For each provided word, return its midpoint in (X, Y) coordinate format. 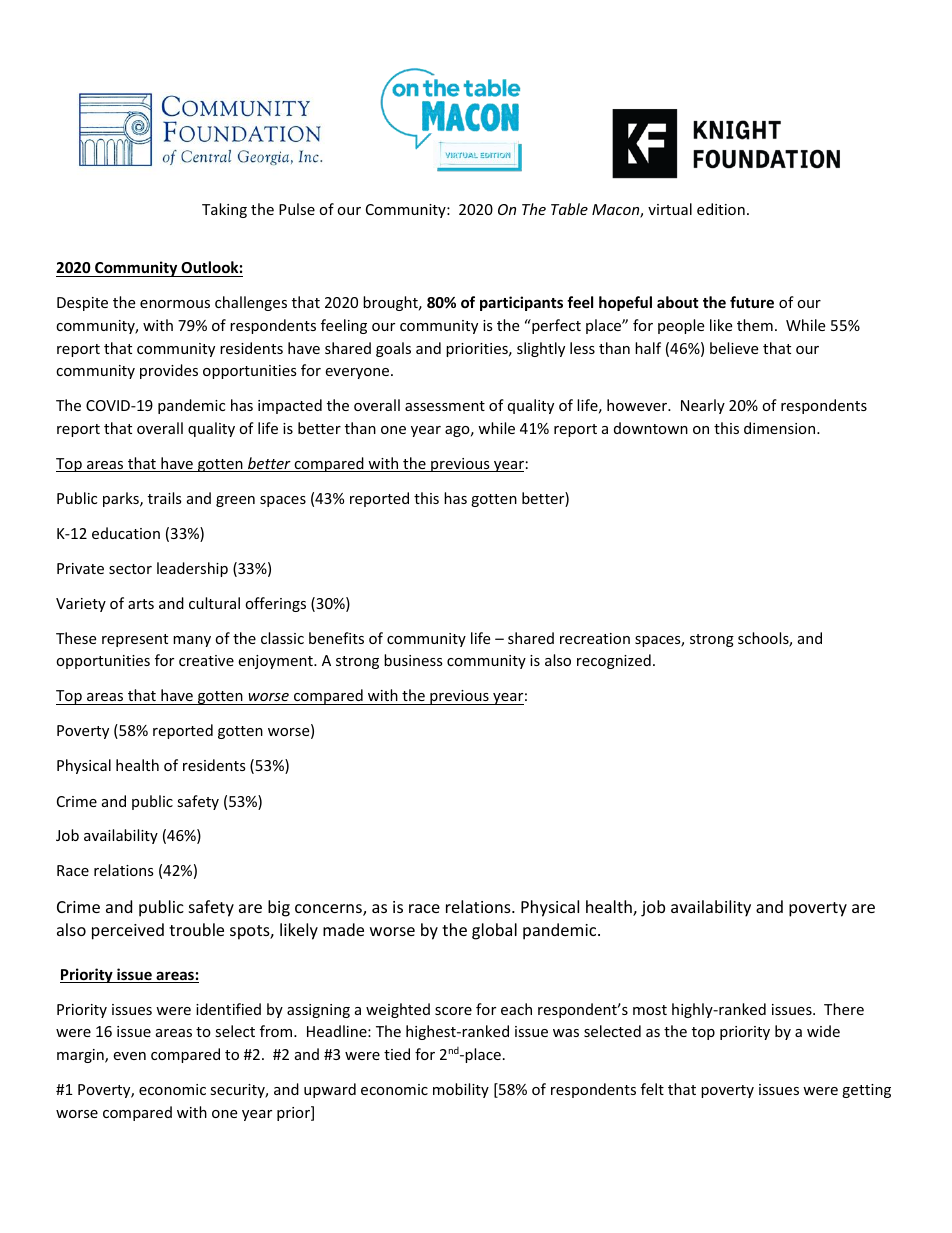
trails (165, 498)
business (413, 660)
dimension (781, 428)
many (192, 641)
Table (569, 209)
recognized (614, 661)
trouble (196, 929)
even (129, 1056)
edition (721, 209)
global (494, 931)
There (844, 1009)
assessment (445, 406)
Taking (224, 210)
